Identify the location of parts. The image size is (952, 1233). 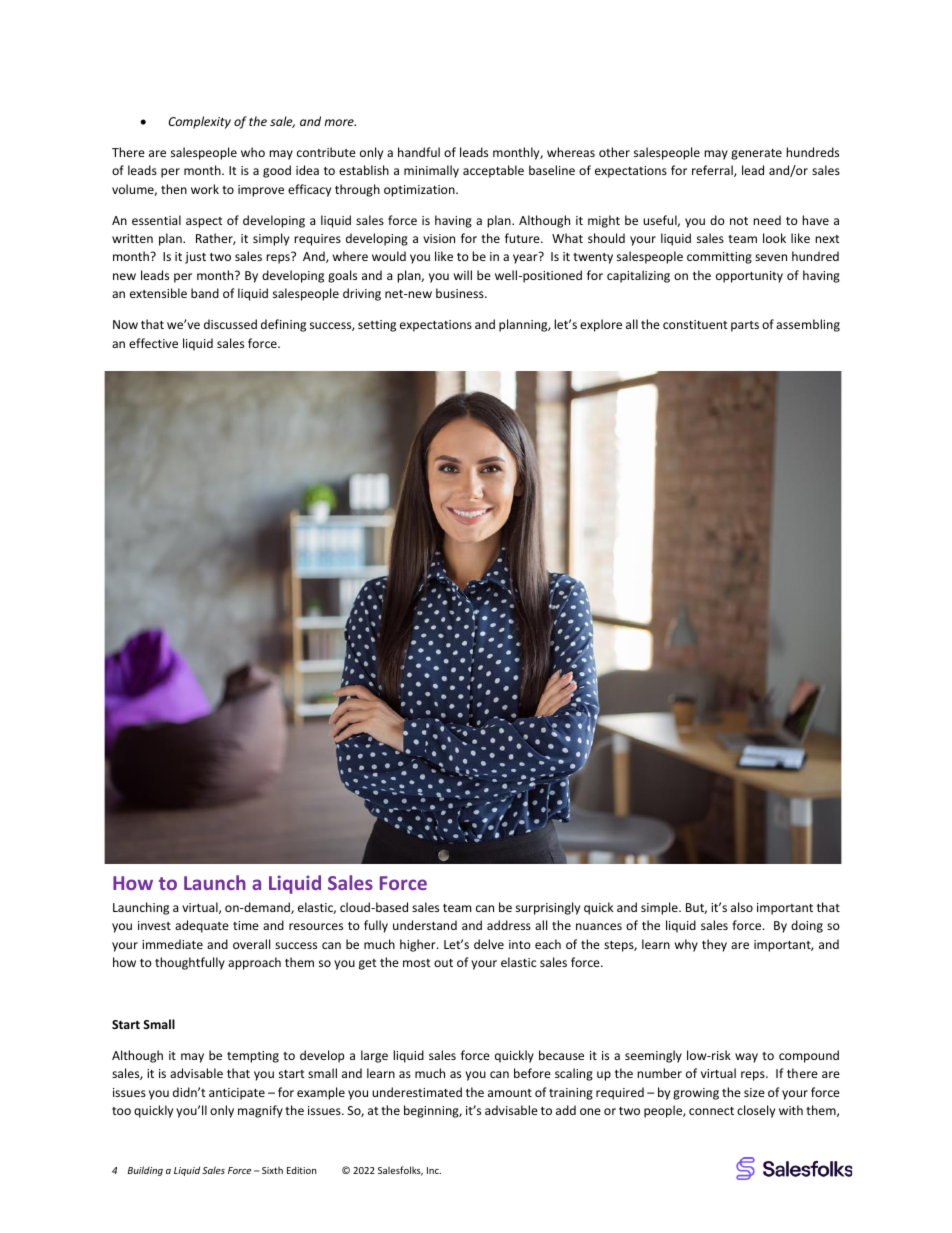
(745, 326).
